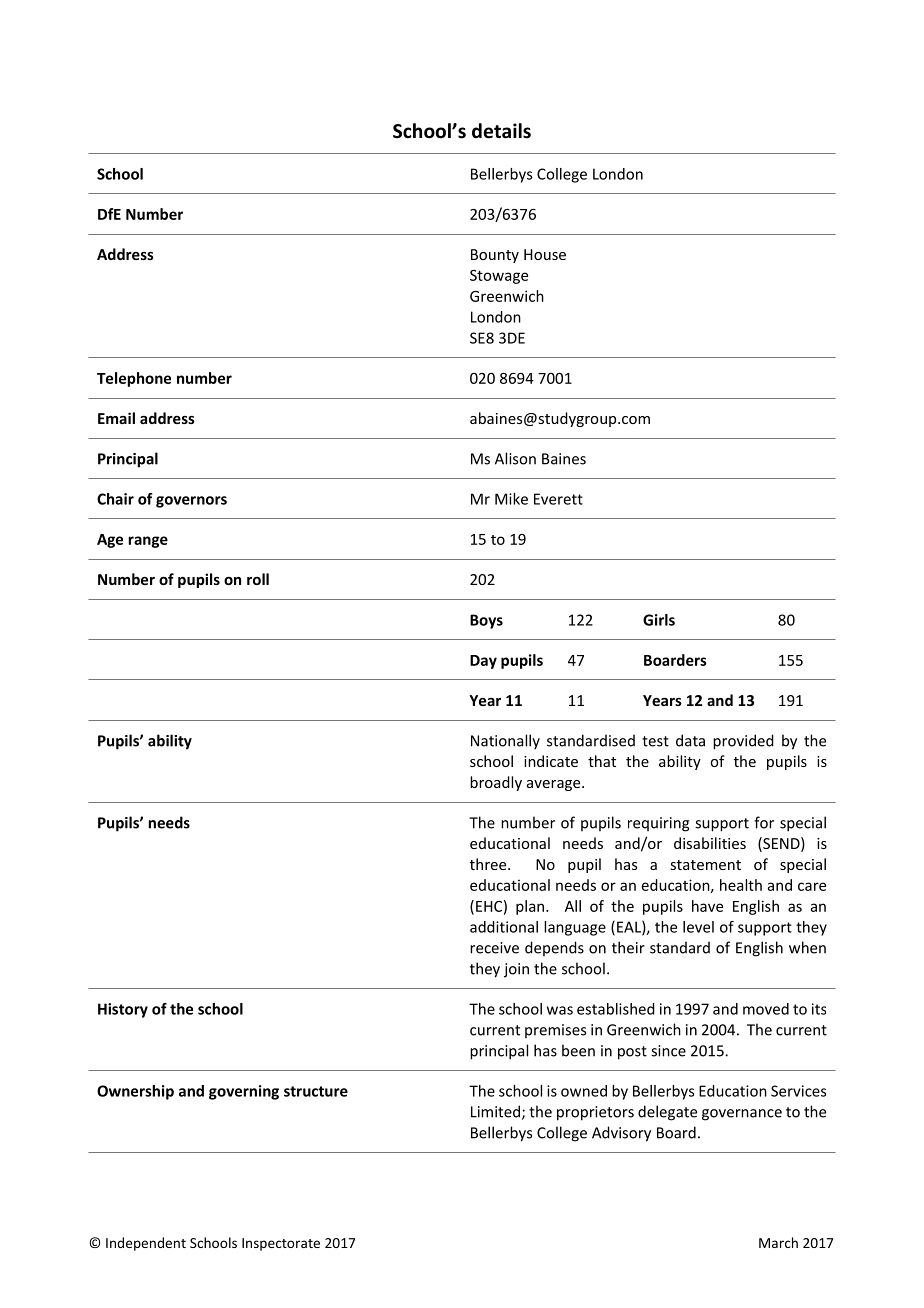  Describe the element at coordinates (501, 131) in the image. I see `details` at that location.
